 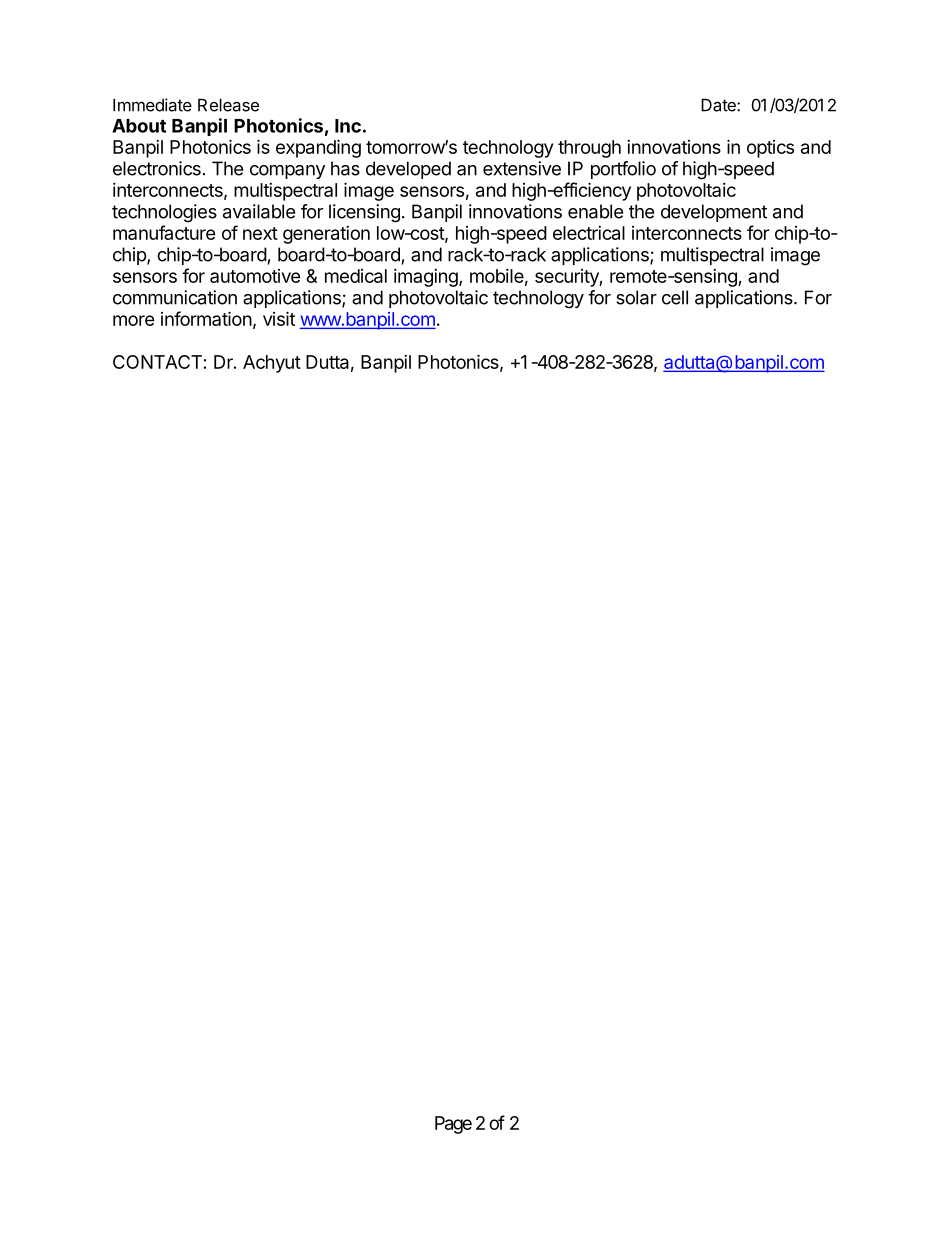 What do you see at coordinates (157, 168) in the screenshot?
I see `electronics` at bounding box center [157, 168].
